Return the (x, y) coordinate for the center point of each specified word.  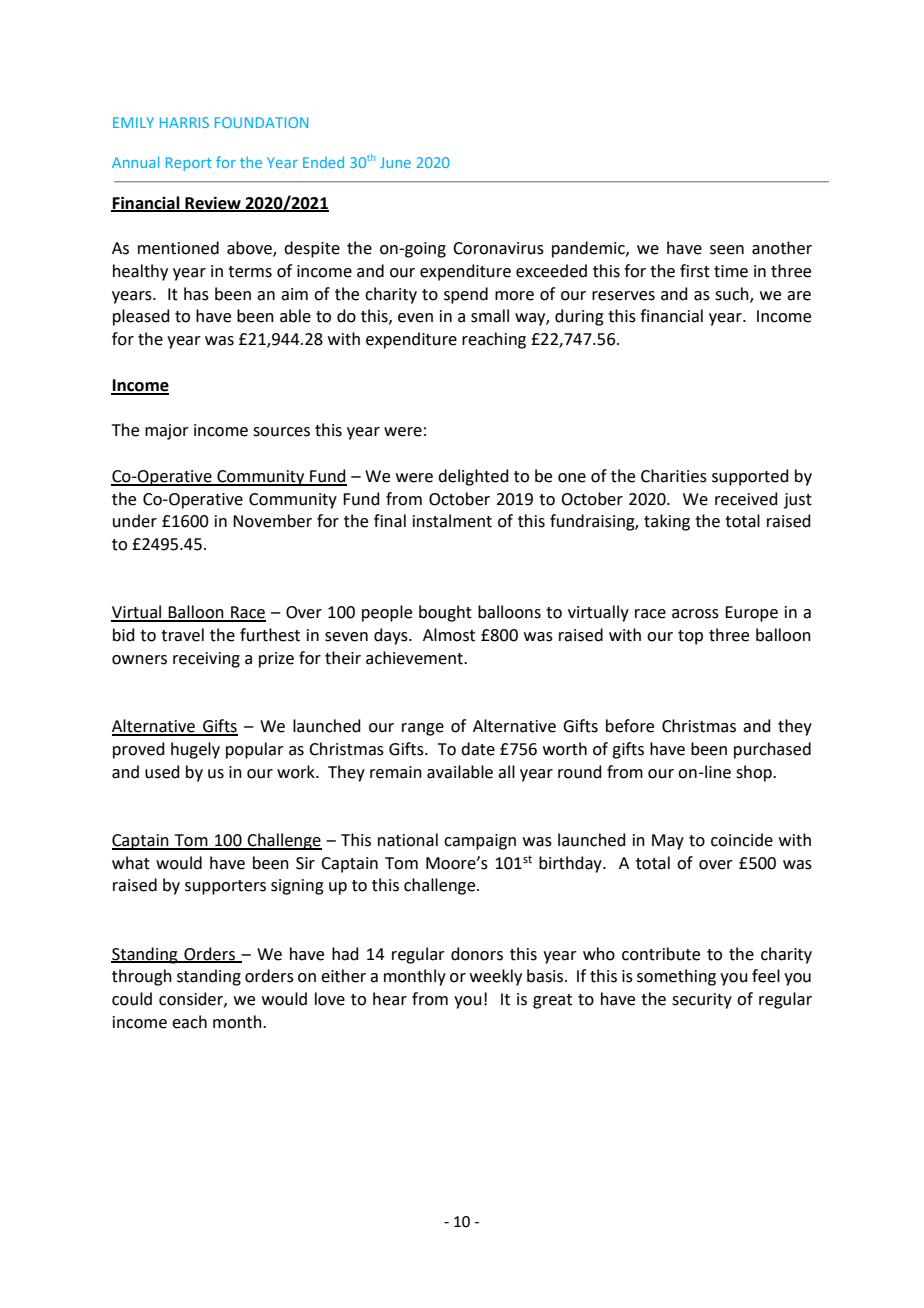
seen (727, 250)
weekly (496, 977)
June (395, 162)
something (676, 977)
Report (189, 164)
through (142, 977)
